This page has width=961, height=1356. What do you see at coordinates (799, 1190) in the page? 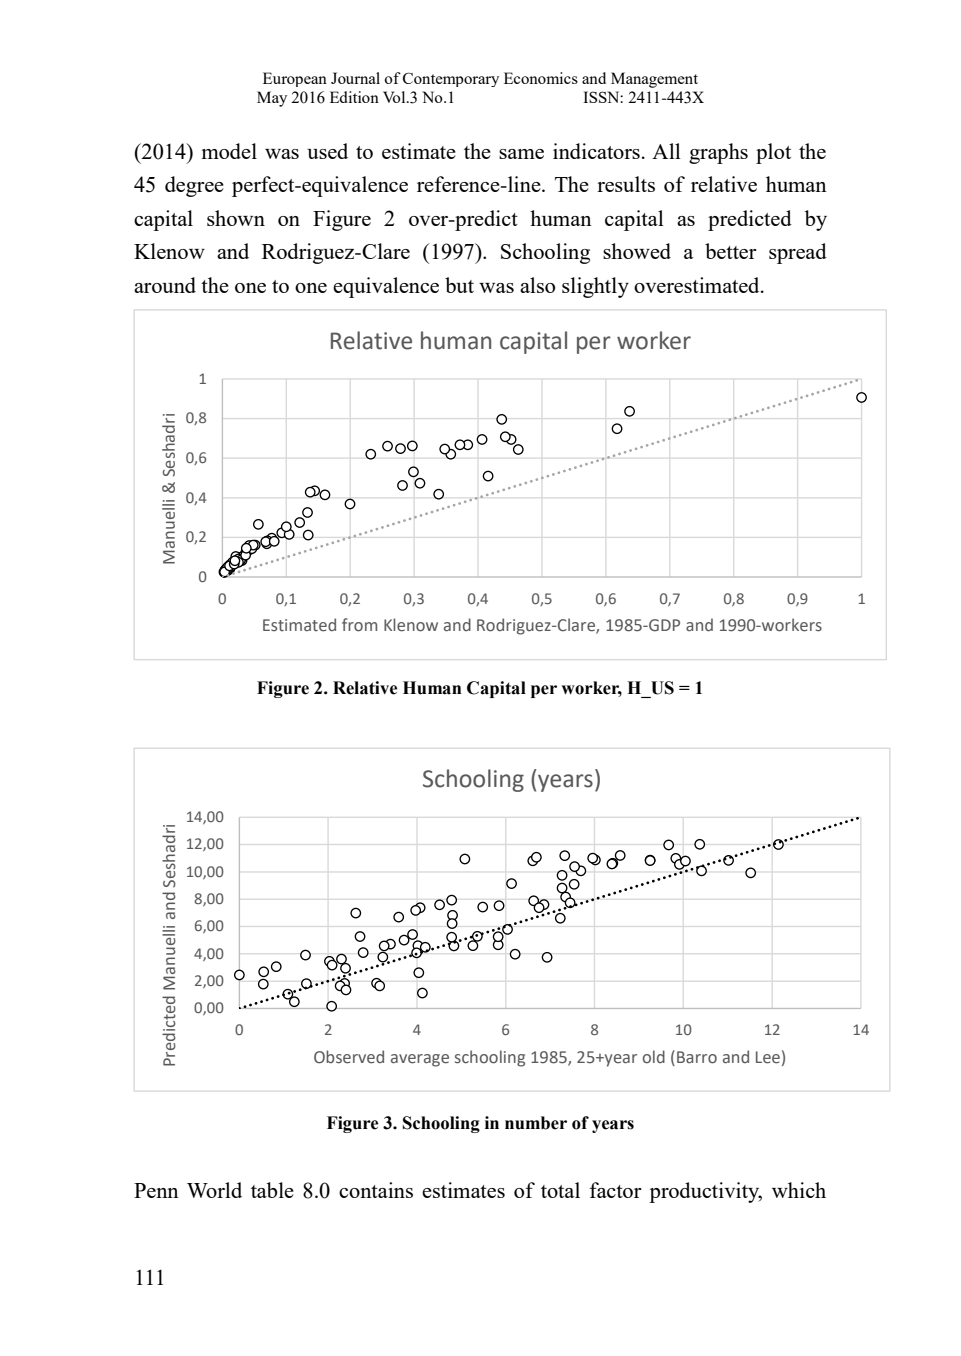
I see `which` at bounding box center [799, 1190].
